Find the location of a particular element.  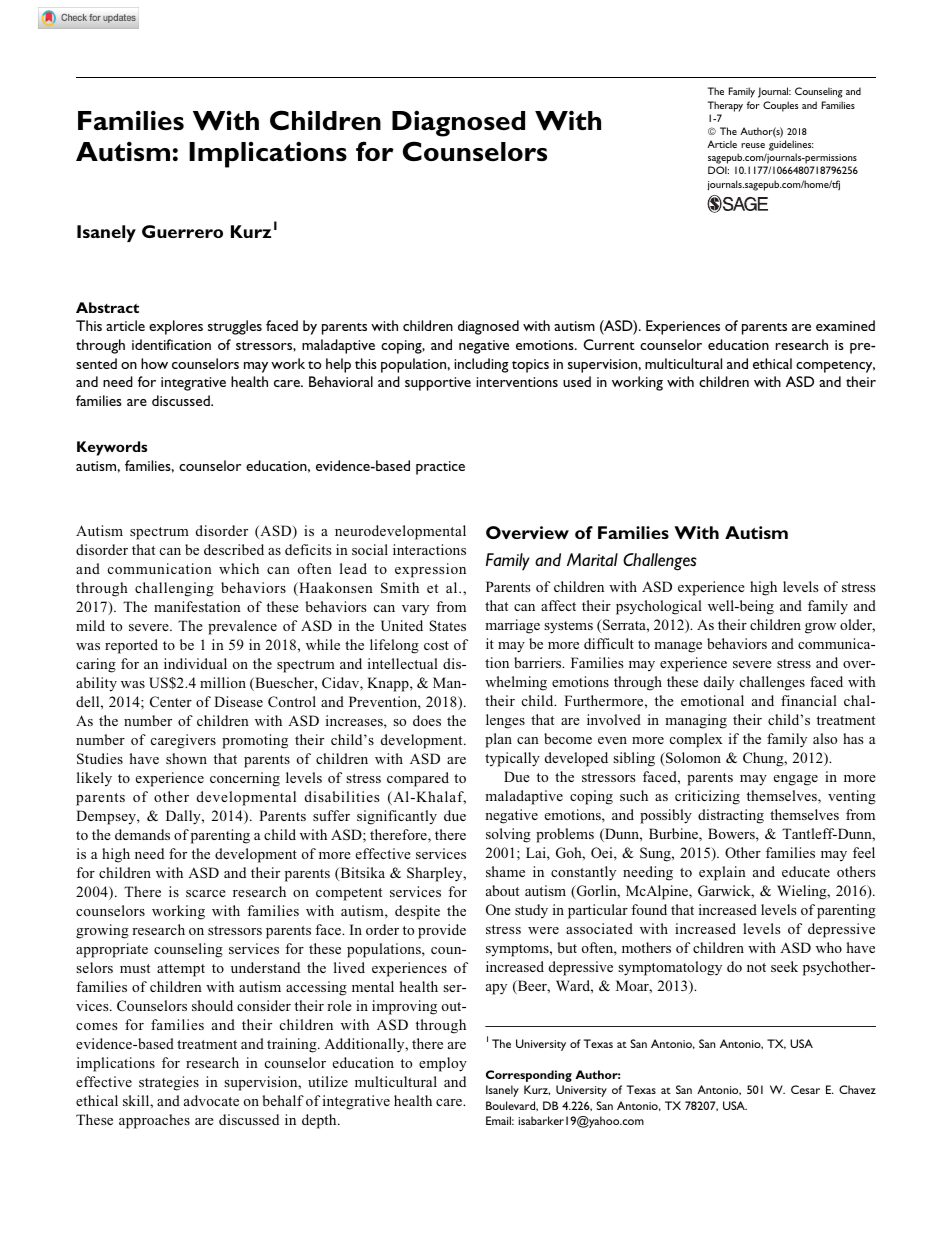

Therapy is located at coordinates (725, 106).
